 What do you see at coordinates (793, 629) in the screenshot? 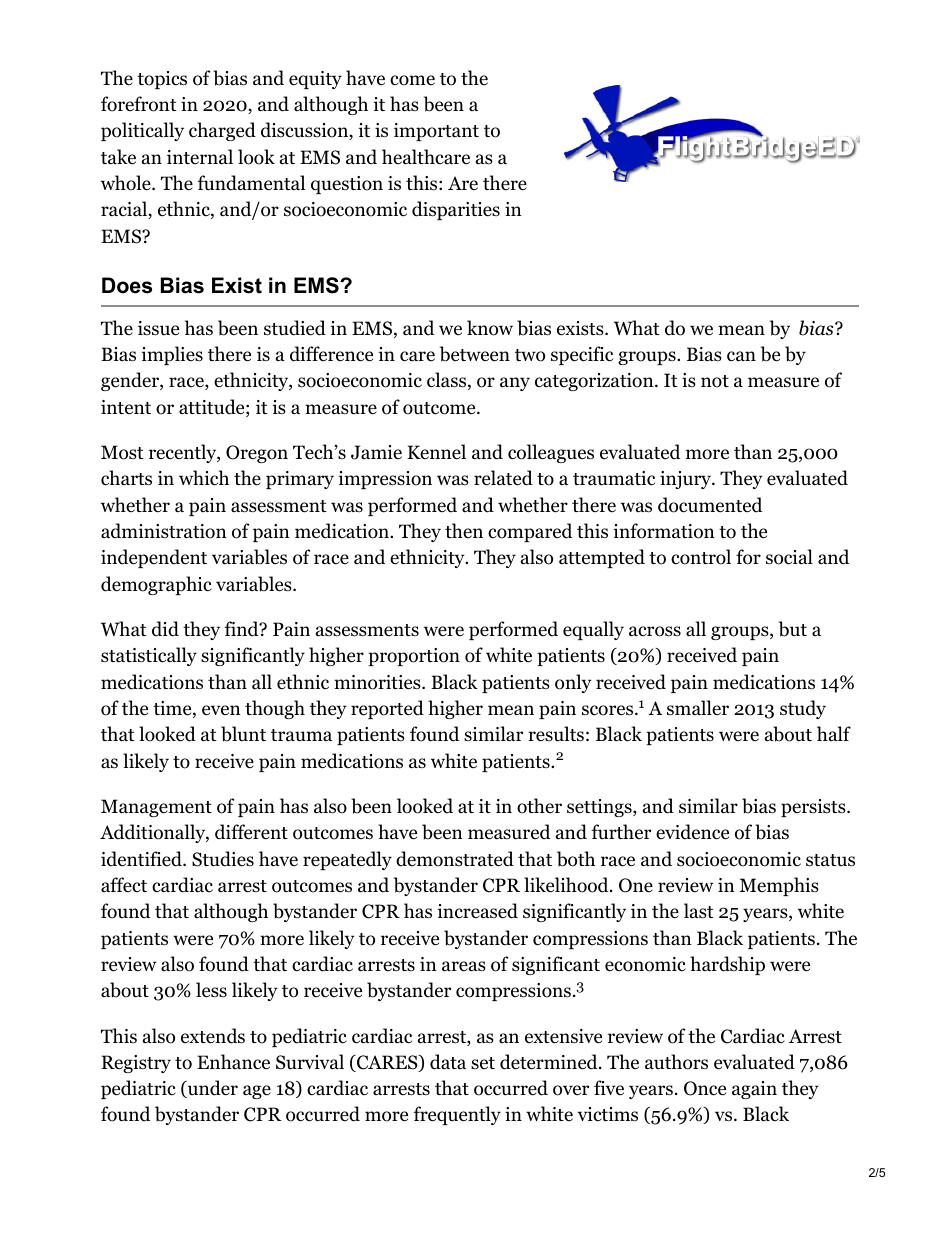
I see `but` at bounding box center [793, 629].
